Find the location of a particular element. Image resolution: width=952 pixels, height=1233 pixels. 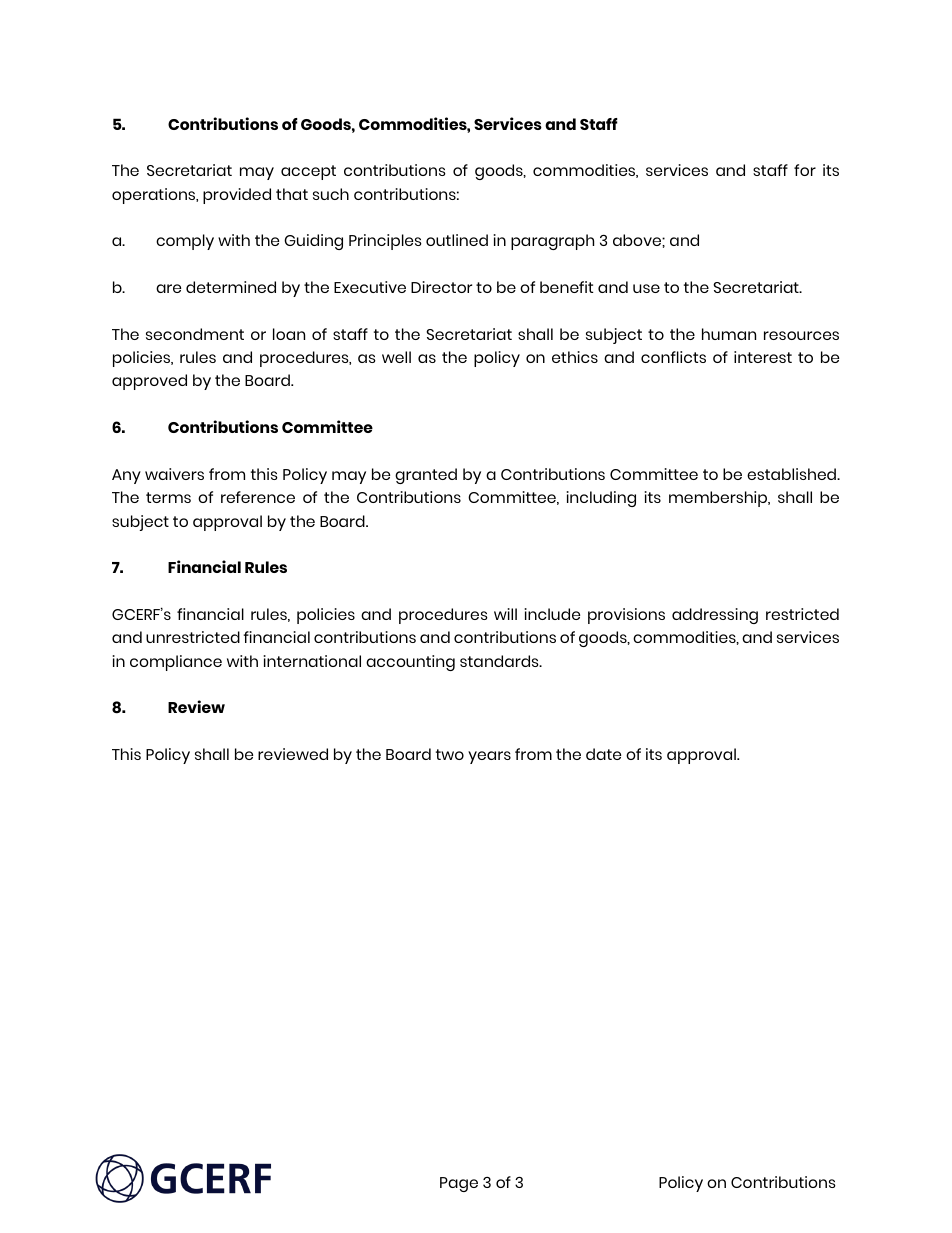

membership is located at coordinates (719, 499).
